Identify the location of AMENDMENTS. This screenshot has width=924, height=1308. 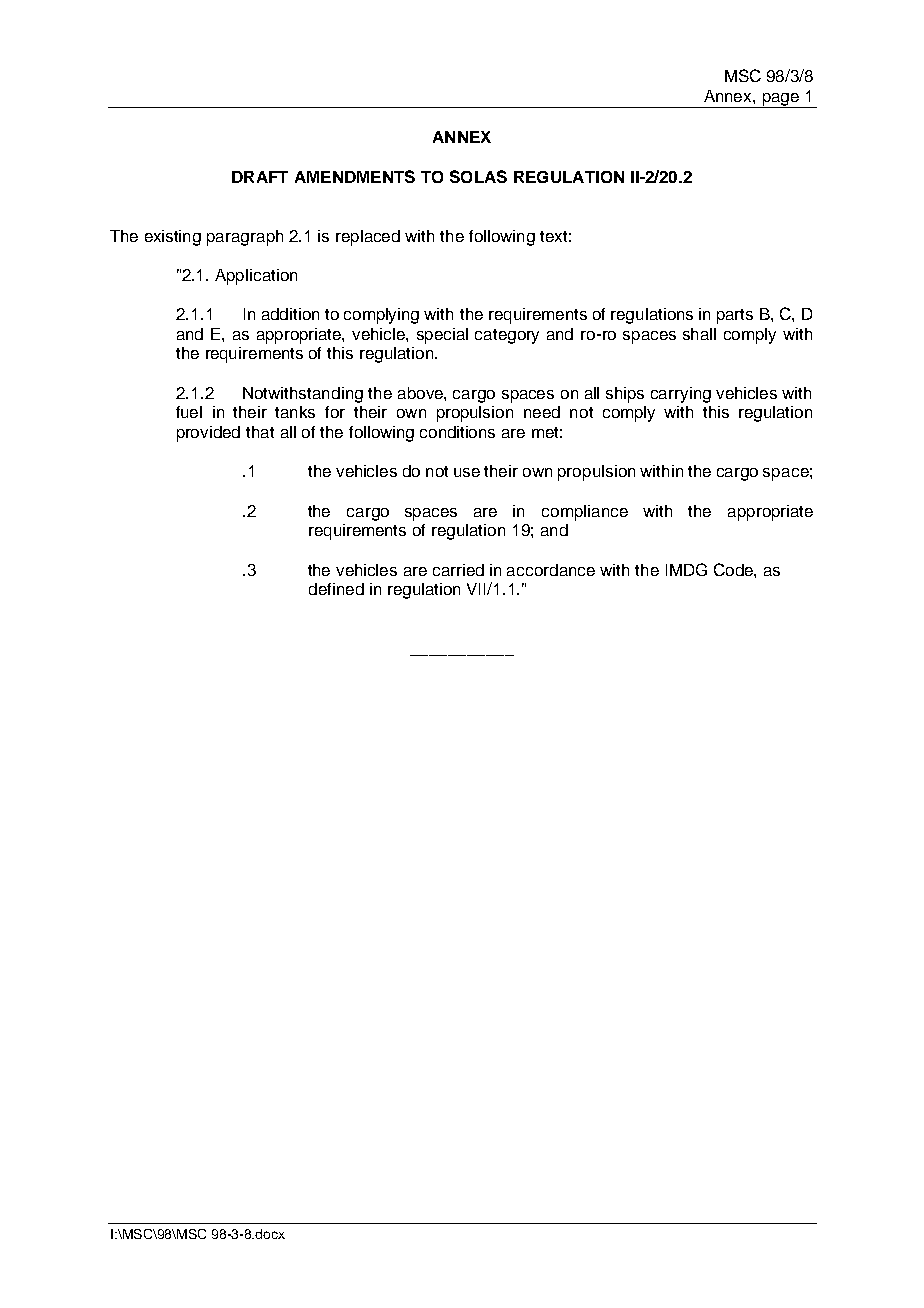
(355, 176).
